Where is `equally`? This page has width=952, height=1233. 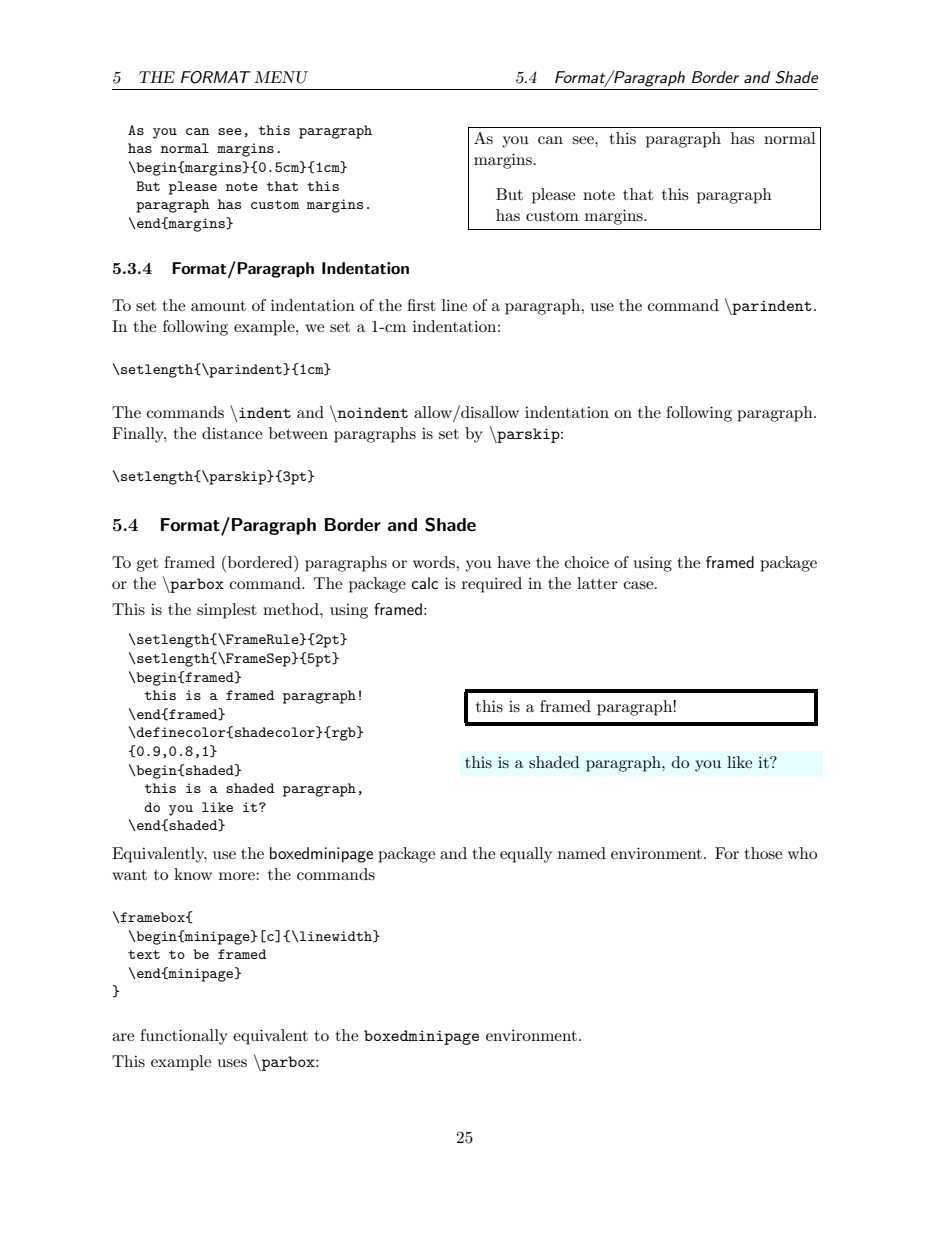 equally is located at coordinates (526, 855).
